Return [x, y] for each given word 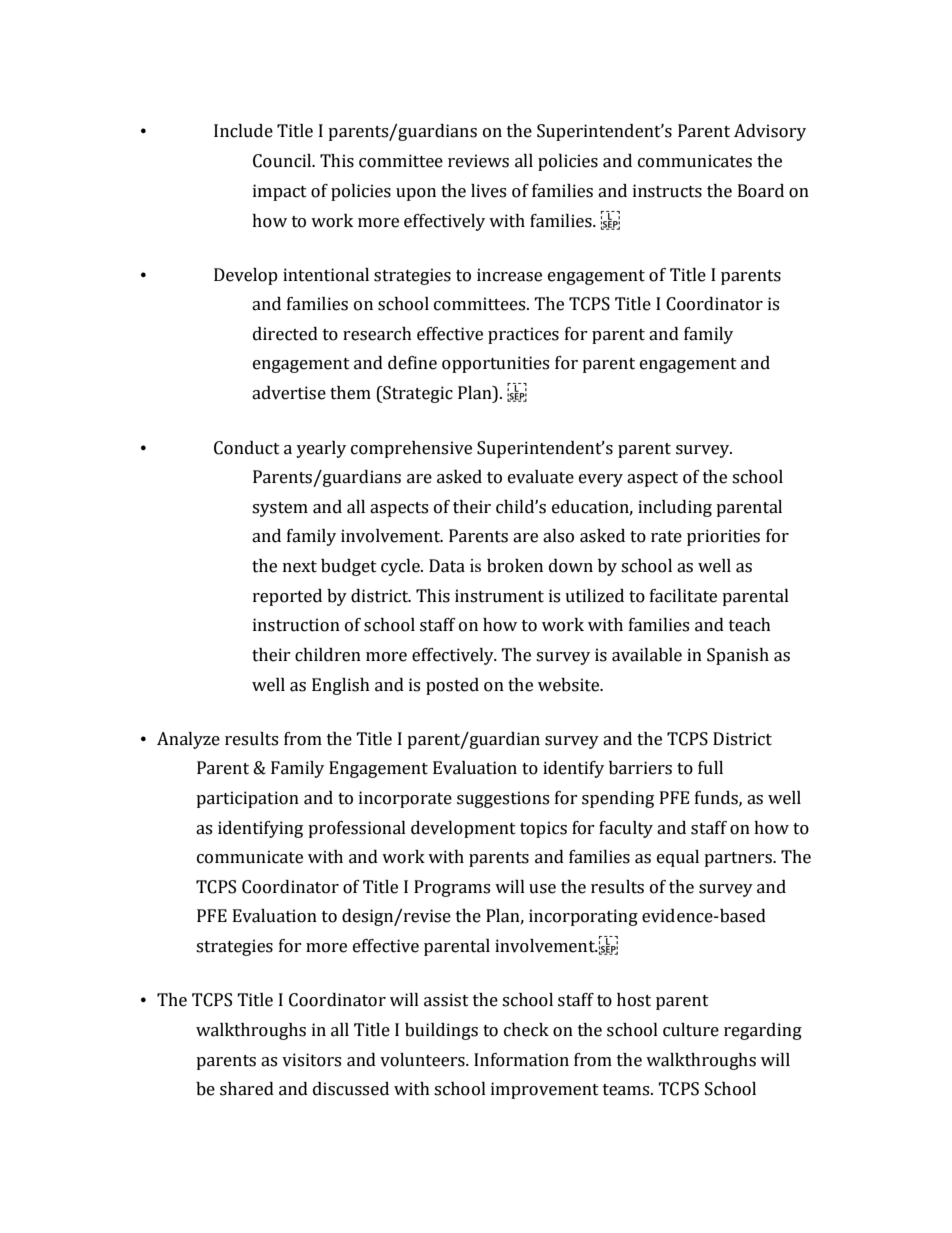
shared [247, 1089]
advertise [289, 393]
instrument [499, 596]
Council [283, 161]
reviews [478, 161]
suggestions [503, 799]
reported [287, 597]
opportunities [495, 364]
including [675, 508]
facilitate [683, 596]
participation [247, 799]
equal [678, 858]
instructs [667, 191]
